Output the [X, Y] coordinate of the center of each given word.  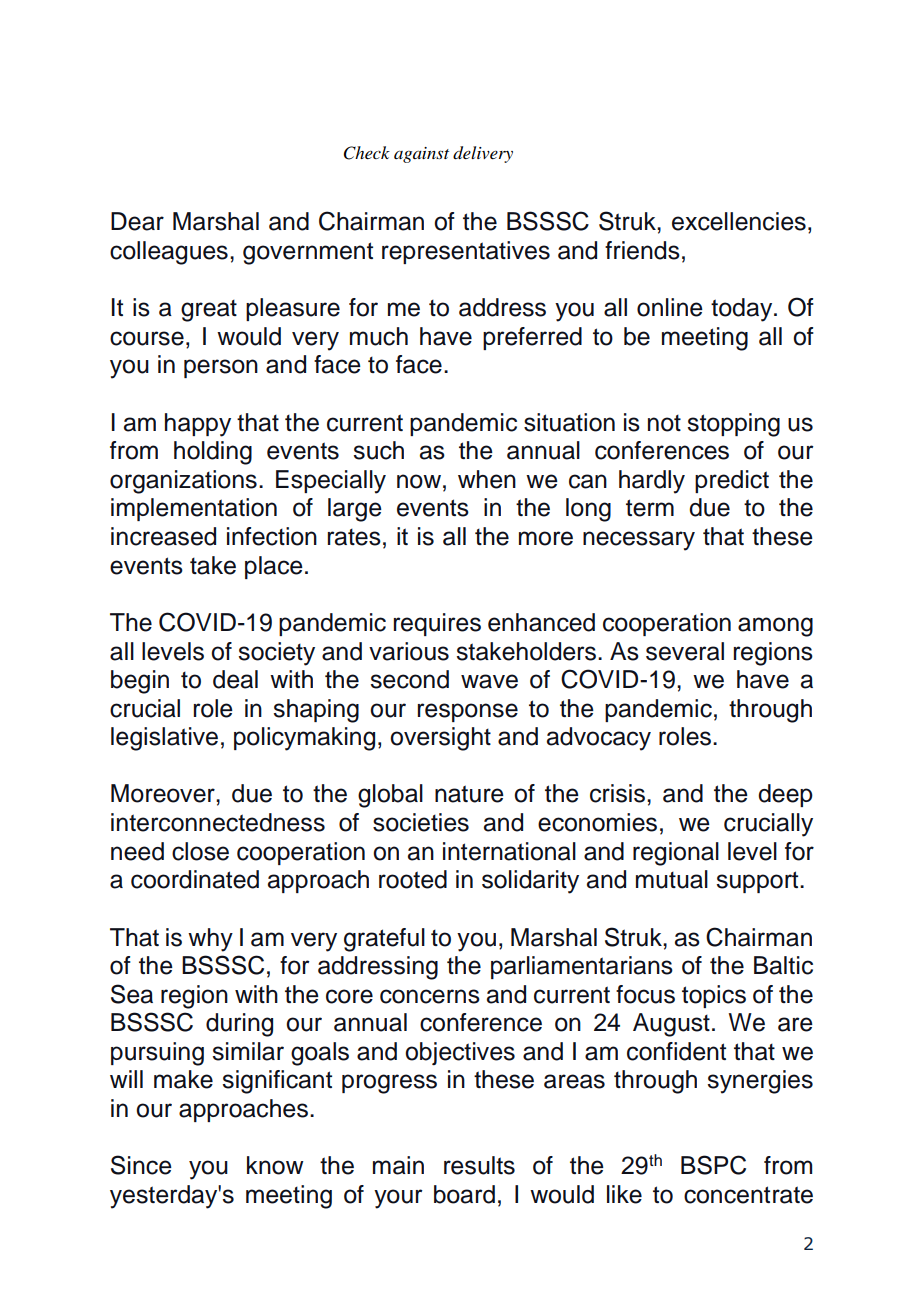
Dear [137, 221]
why [210, 940]
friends [642, 250]
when [487, 479]
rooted [413, 879]
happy [198, 425]
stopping [734, 425]
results [479, 1165]
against [421, 155]
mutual [672, 879]
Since [141, 1165]
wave [489, 681]
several [685, 651]
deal [235, 679]
